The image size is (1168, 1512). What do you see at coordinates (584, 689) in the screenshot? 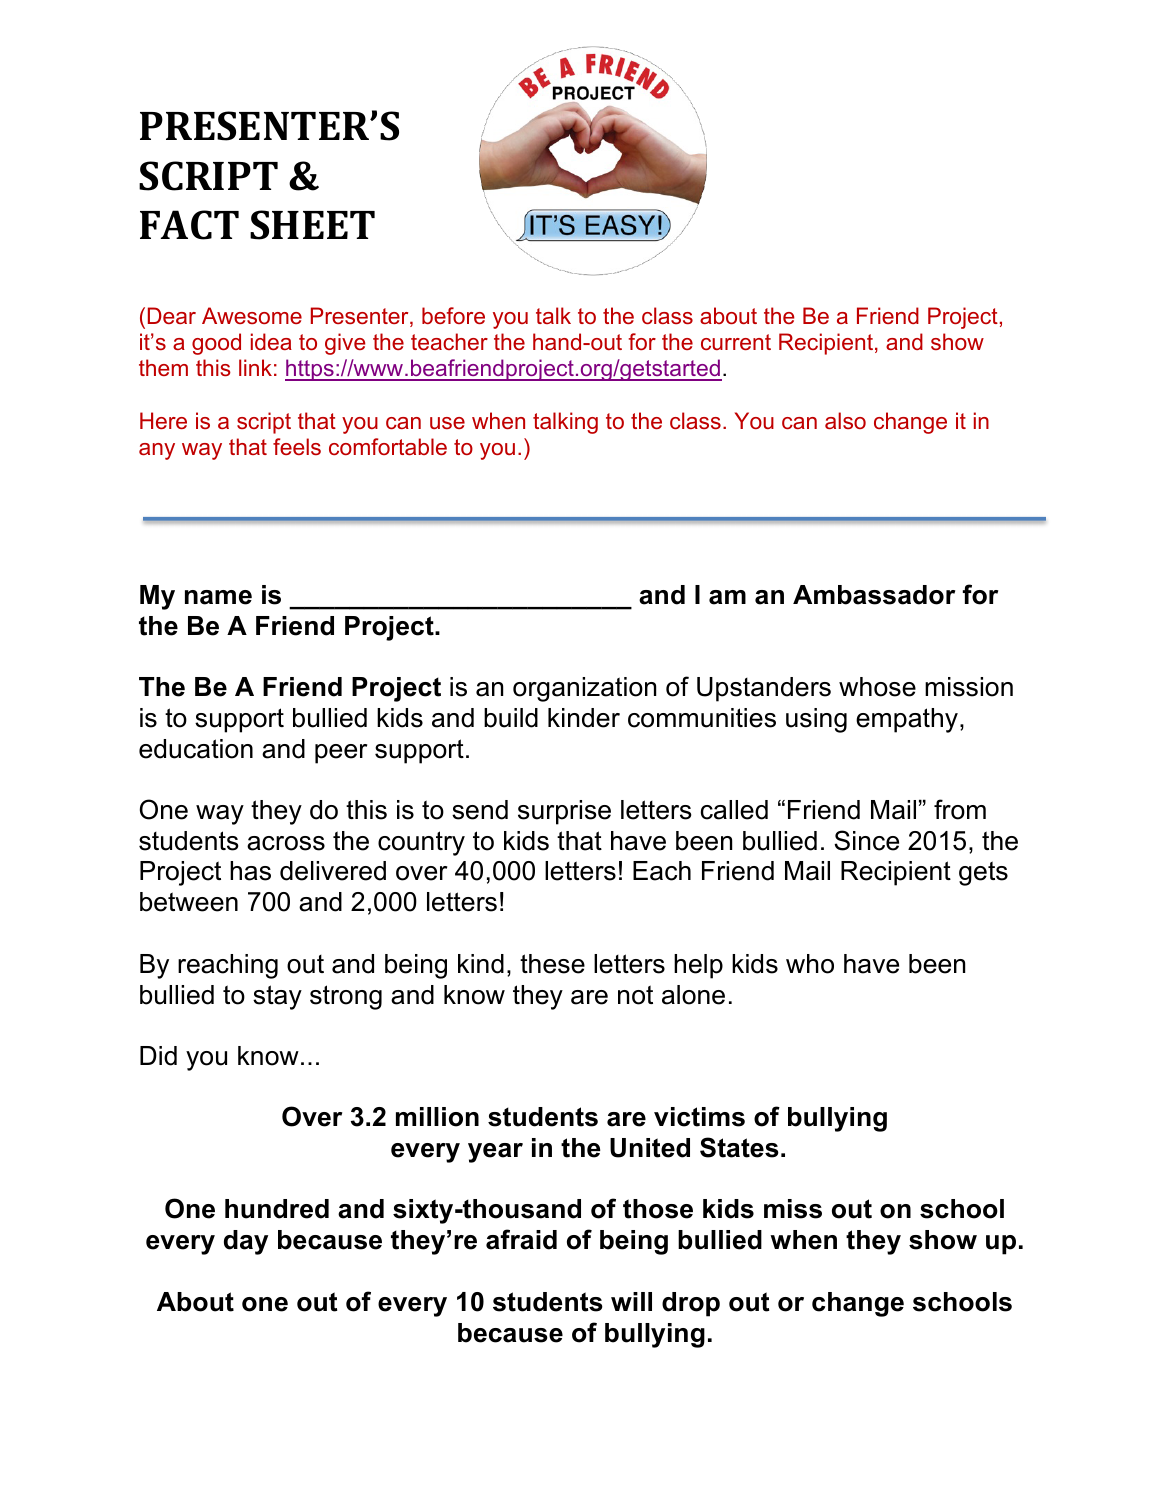
I see `organization` at bounding box center [584, 689].
